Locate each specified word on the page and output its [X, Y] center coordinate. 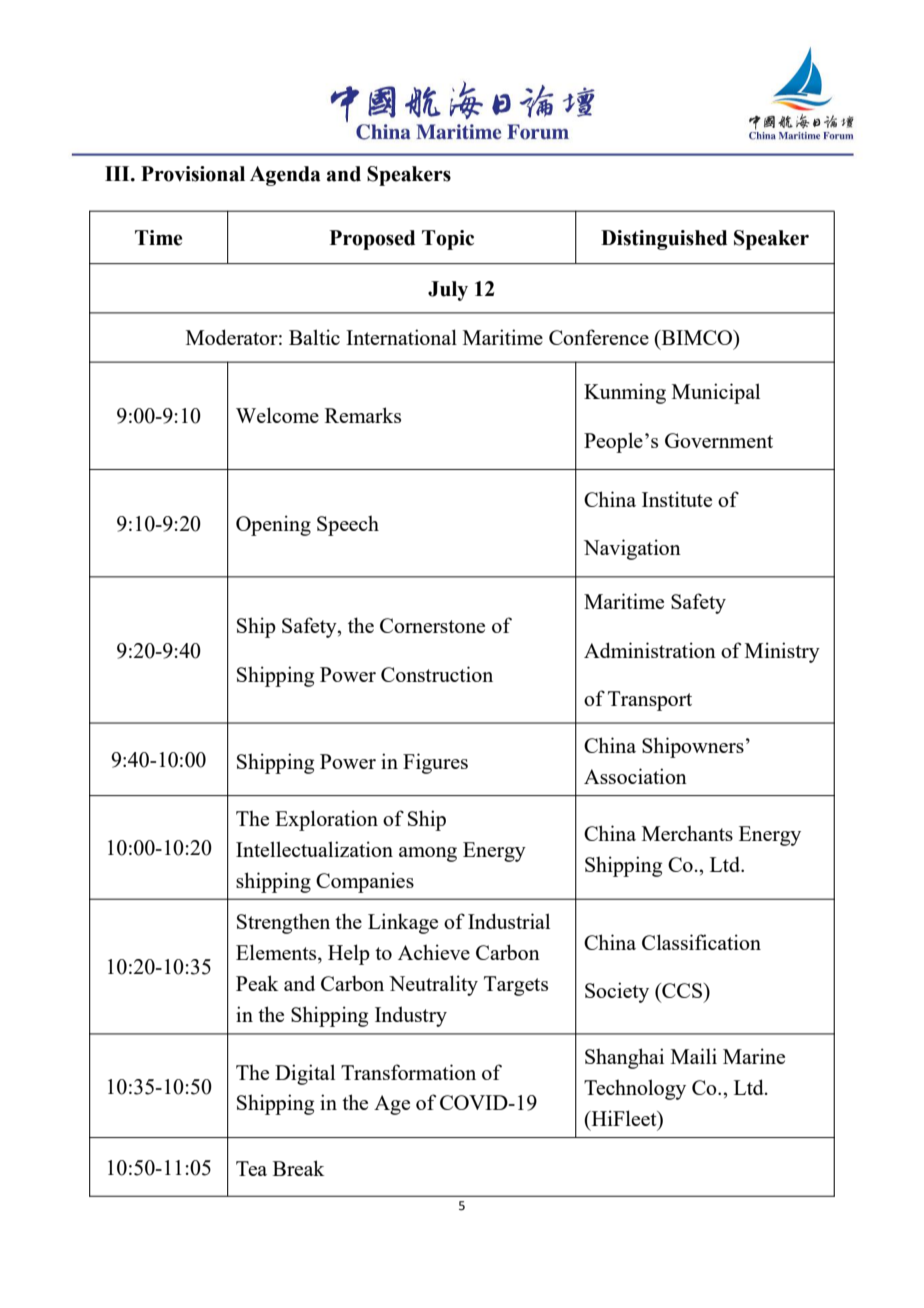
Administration [650, 650]
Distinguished [664, 240]
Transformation [408, 1072]
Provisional [193, 174]
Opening [273, 525]
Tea [251, 1168]
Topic [448, 240]
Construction [437, 674]
